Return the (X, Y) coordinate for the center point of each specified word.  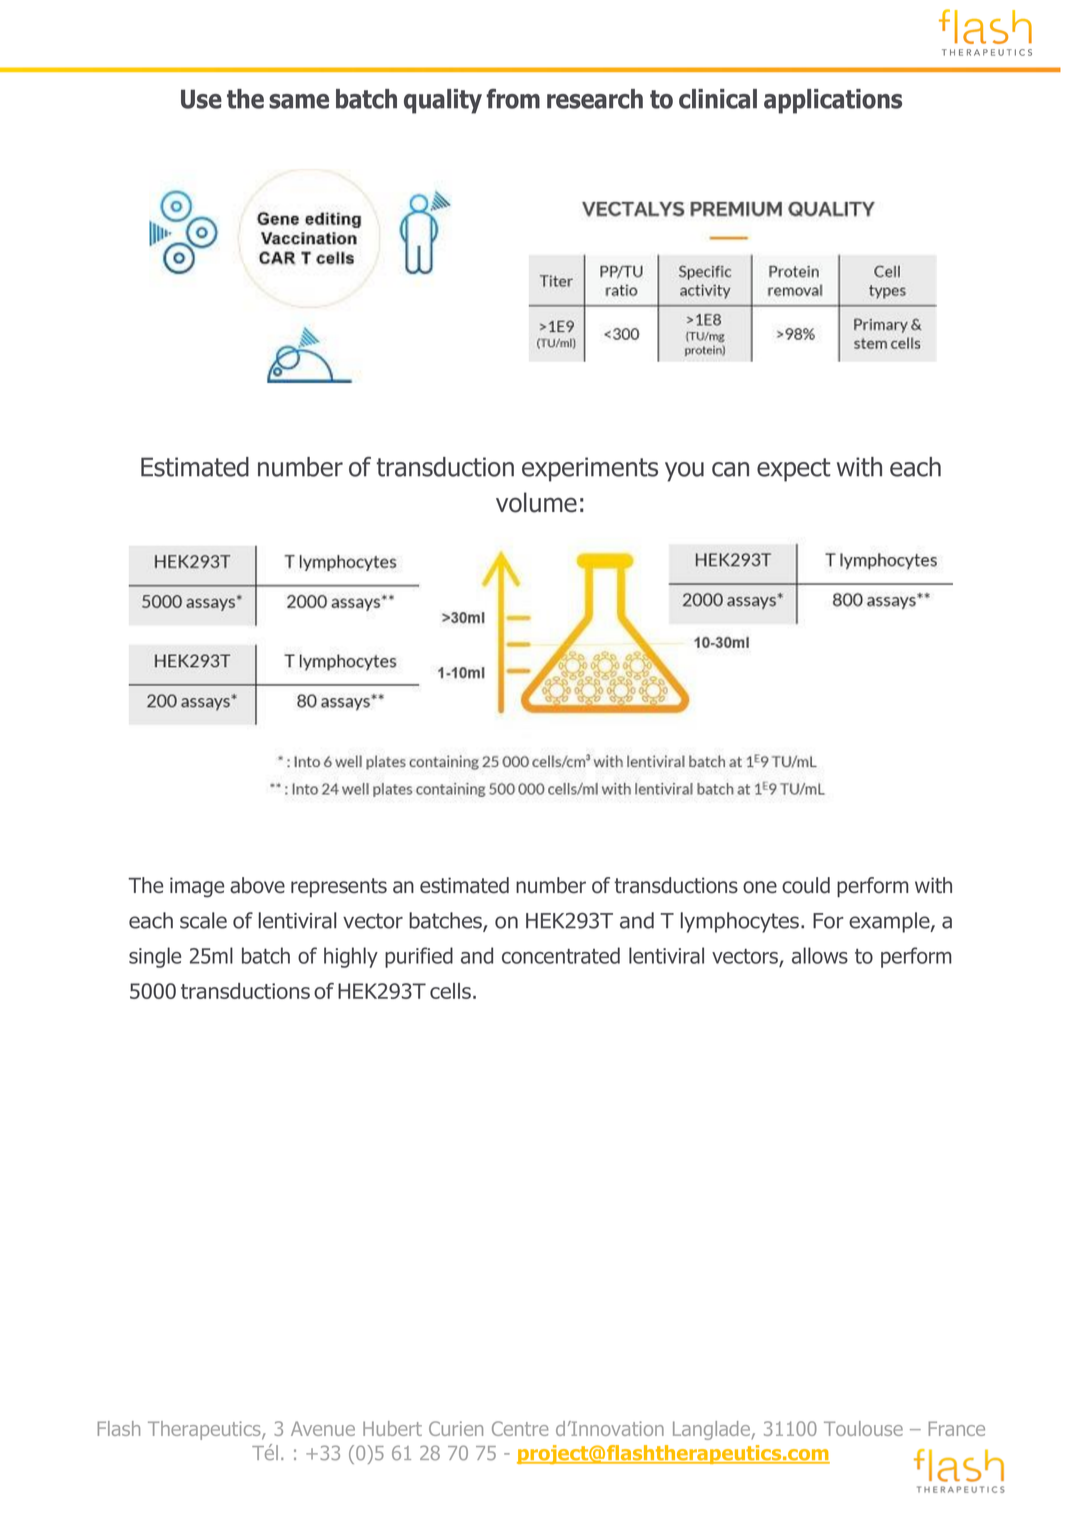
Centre (520, 1428)
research (595, 99)
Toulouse (863, 1428)
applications (833, 101)
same (299, 101)
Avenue (323, 1428)
